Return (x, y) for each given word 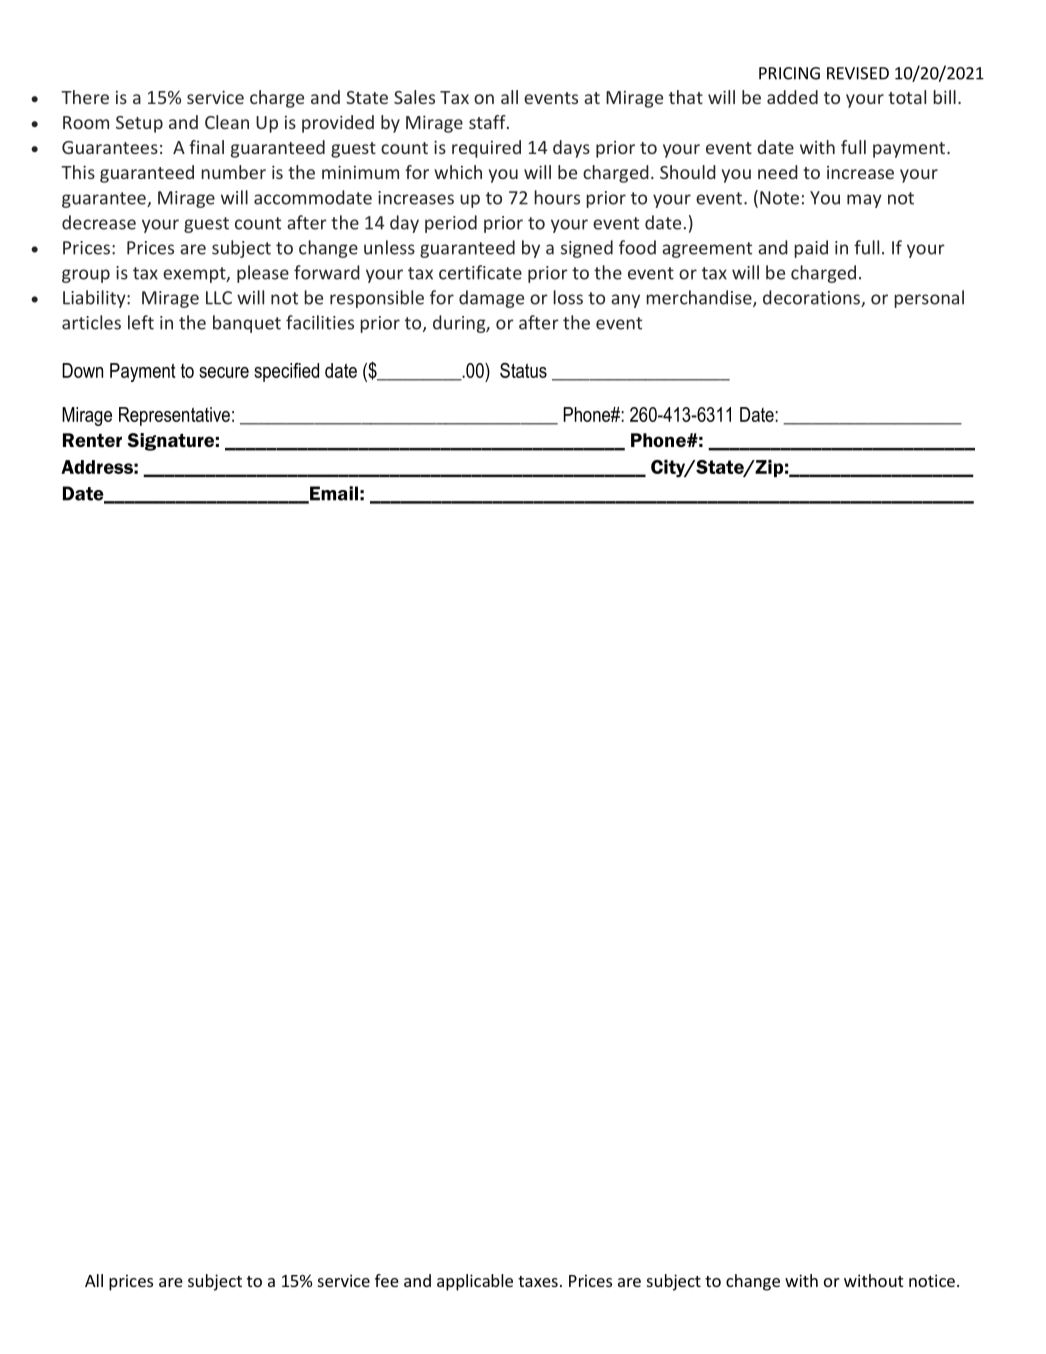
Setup (139, 124)
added (792, 97)
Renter (92, 440)
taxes (538, 1281)
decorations (812, 298)
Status (523, 370)
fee (387, 1280)
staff (488, 122)
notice (932, 1280)
